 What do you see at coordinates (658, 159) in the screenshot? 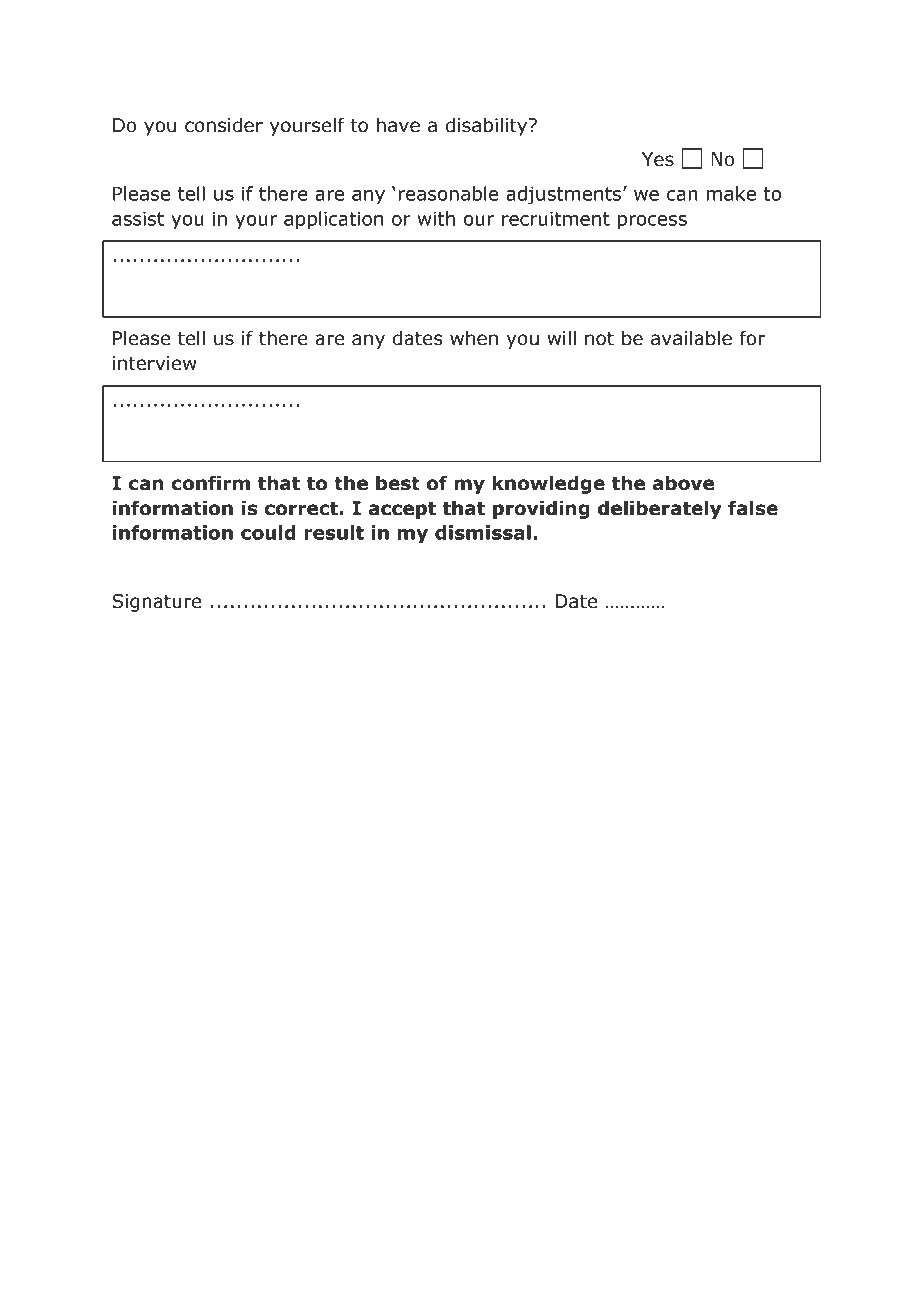
I see `Yes` at bounding box center [658, 159].
